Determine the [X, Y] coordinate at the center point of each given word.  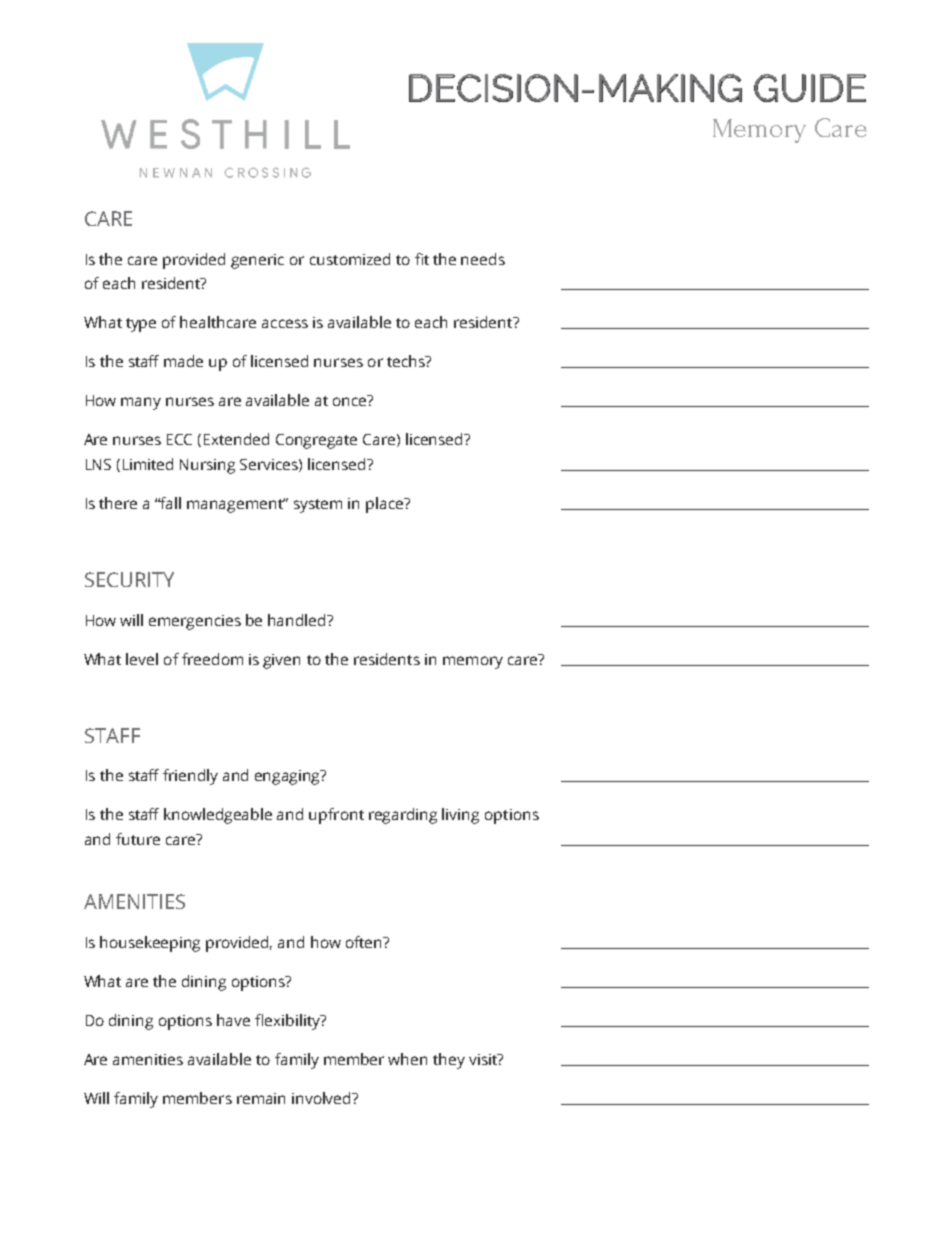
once [351, 400]
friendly [190, 777]
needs [483, 259]
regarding [403, 816]
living [460, 816]
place [386, 505]
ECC [179, 439]
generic [257, 261]
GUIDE [810, 88]
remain [261, 1098]
